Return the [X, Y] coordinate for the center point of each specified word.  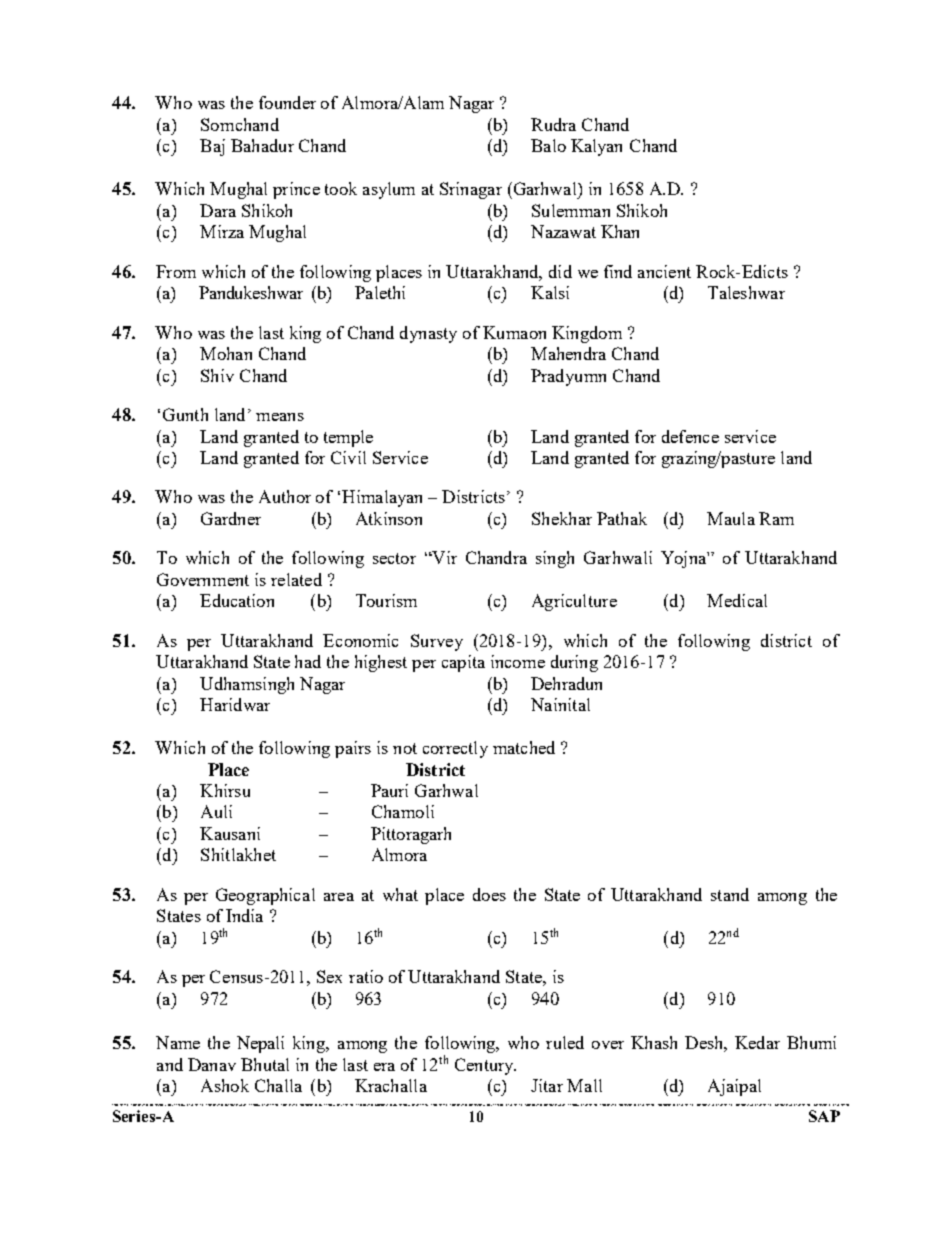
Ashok [225, 1085]
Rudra [553, 124]
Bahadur [262, 145]
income [518, 661]
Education [237, 600]
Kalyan [596, 147]
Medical [737, 600]
